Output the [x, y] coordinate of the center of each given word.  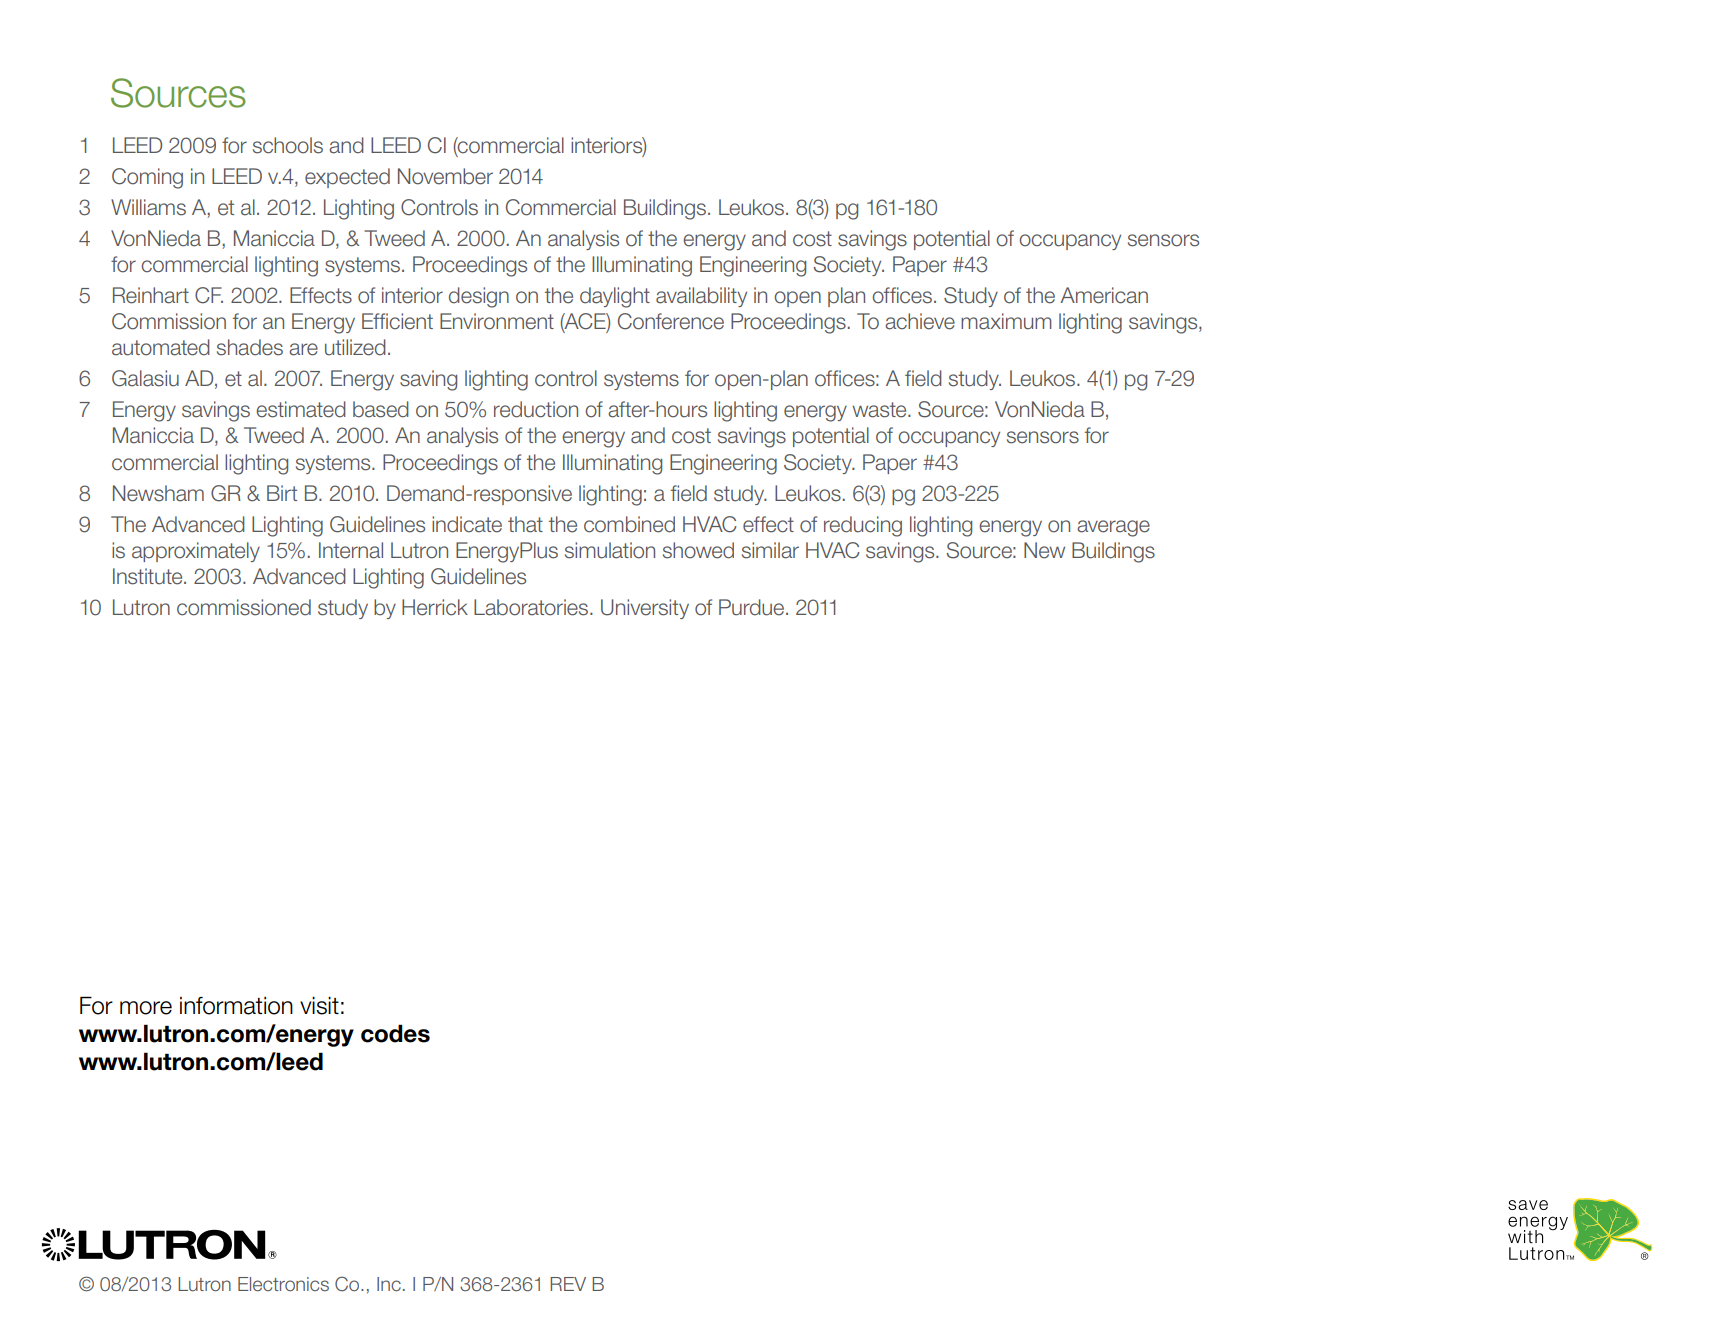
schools [288, 145]
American [1104, 295]
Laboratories [532, 607]
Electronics [283, 1284]
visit [319, 1006]
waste [880, 410]
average [1113, 528]
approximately [196, 552]
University [645, 609]
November [445, 176]
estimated [301, 409]
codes [395, 1033]
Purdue [753, 607]
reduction [536, 409]
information [236, 1006]
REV [568, 1284]
